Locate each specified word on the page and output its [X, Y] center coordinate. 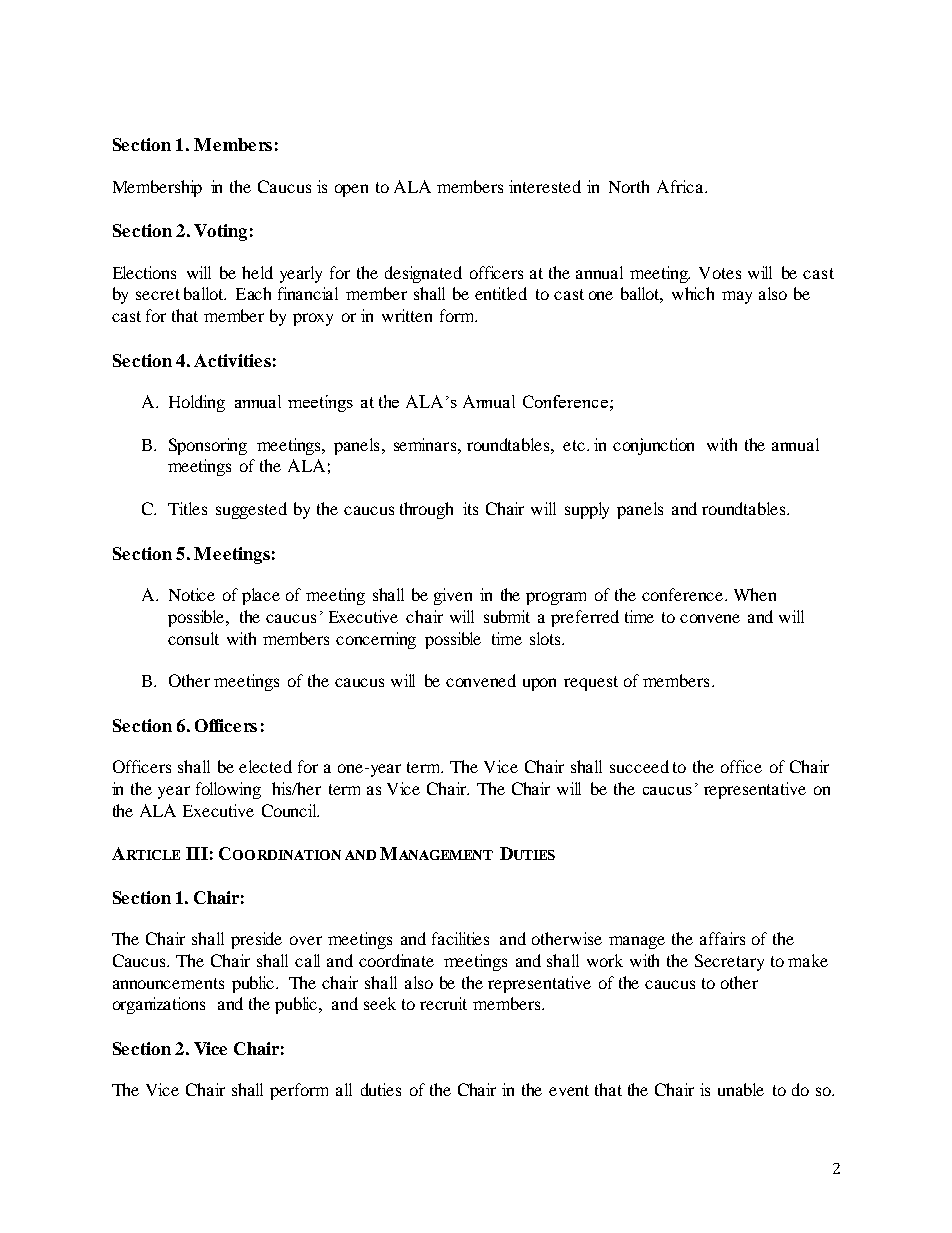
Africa [681, 186]
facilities [460, 938]
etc [575, 445]
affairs [722, 938]
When [755, 594]
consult [193, 638]
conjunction [653, 446]
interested [545, 186]
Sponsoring [208, 446]
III [197, 853]
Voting [220, 232]
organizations [159, 1005]
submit [507, 616]
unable [741, 1089]
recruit [443, 1003]
